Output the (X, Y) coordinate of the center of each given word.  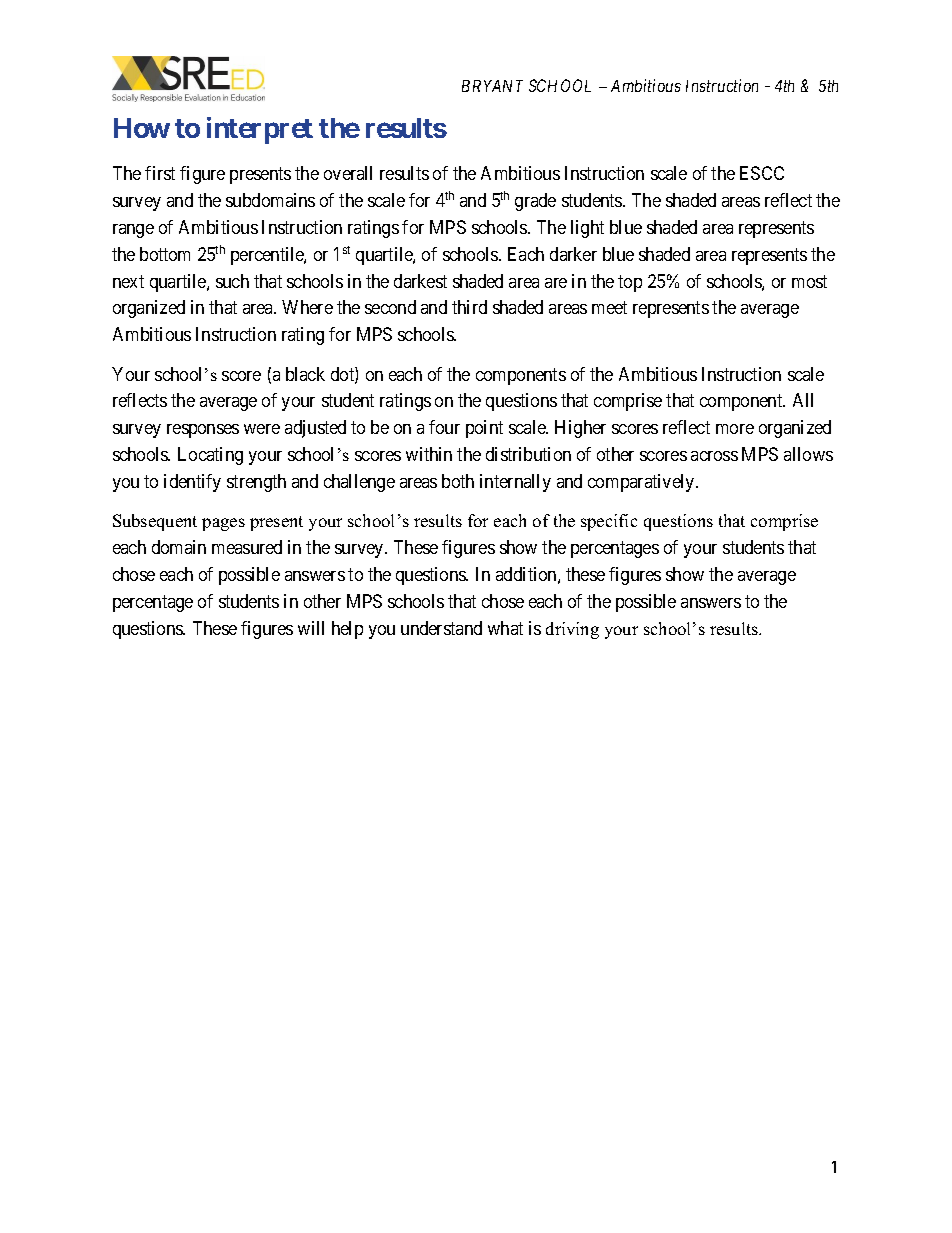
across (714, 456)
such (232, 281)
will (311, 628)
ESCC (762, 173)
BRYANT (492, 86)
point (484, 429)
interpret (260, 130)
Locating (210, 456)
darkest (420, 281)
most (809, 281)
